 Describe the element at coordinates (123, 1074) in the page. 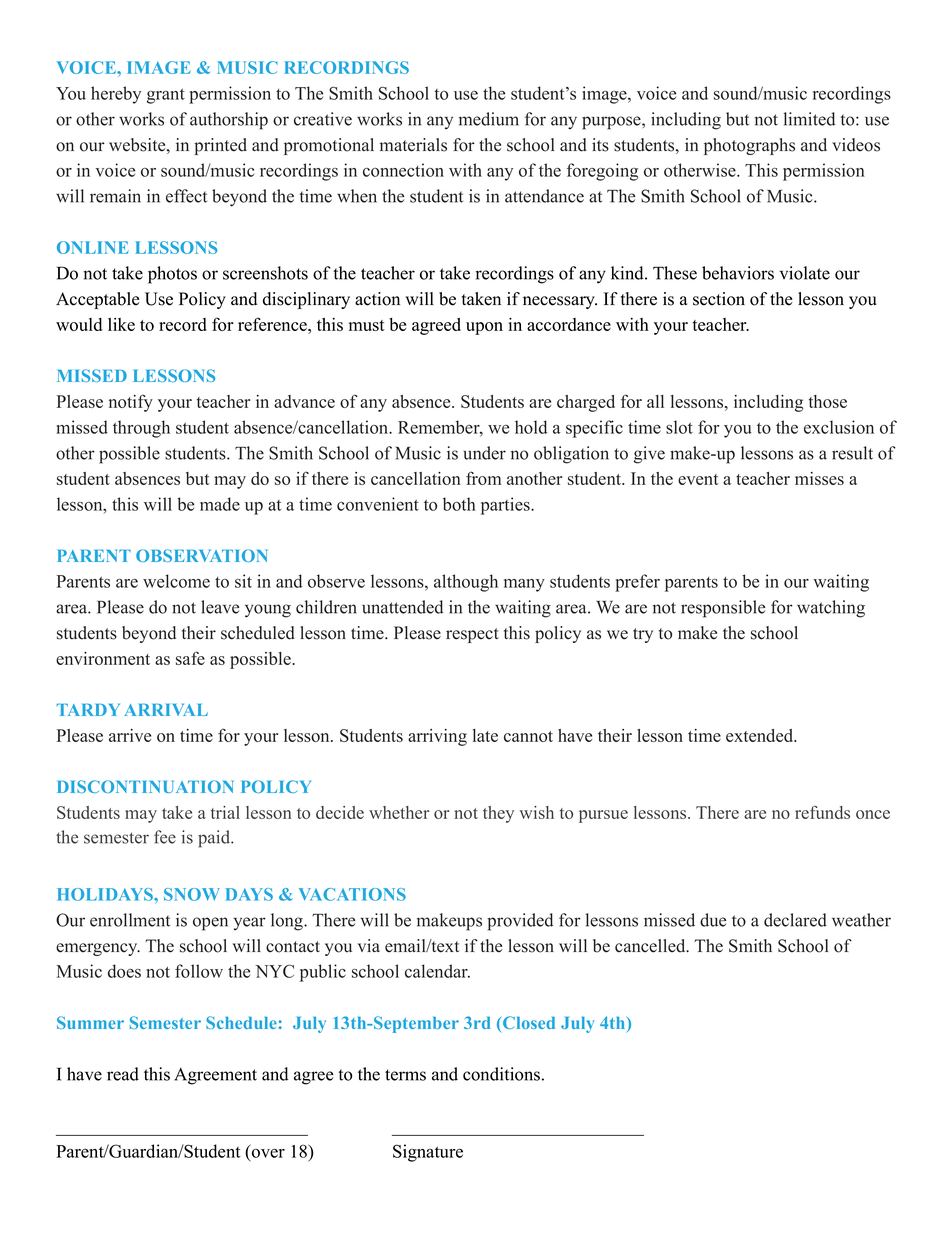

I see `read` at that location.
